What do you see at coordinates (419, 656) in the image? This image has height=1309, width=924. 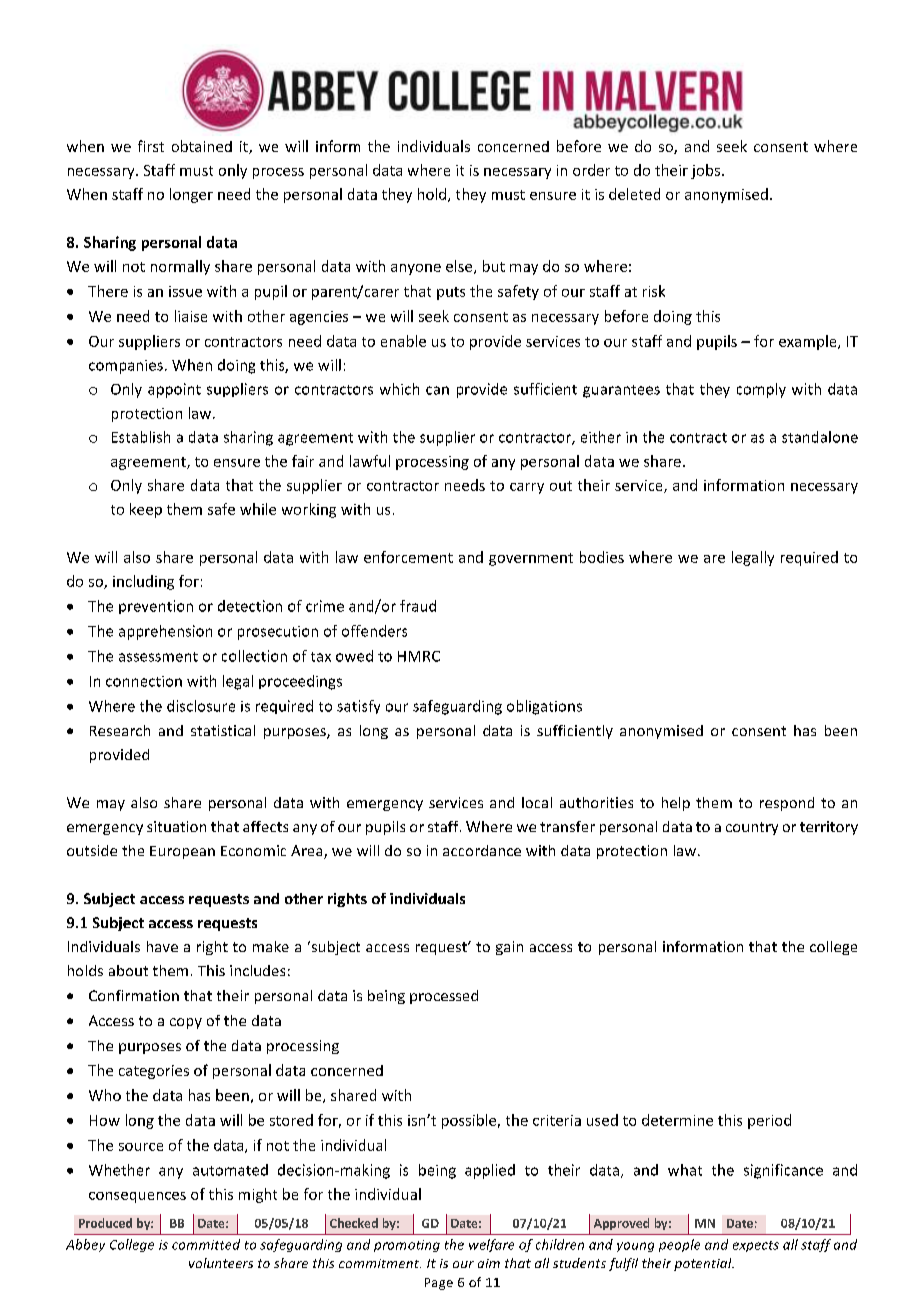 I see `HMRC` at bounding box center [419, 656].
